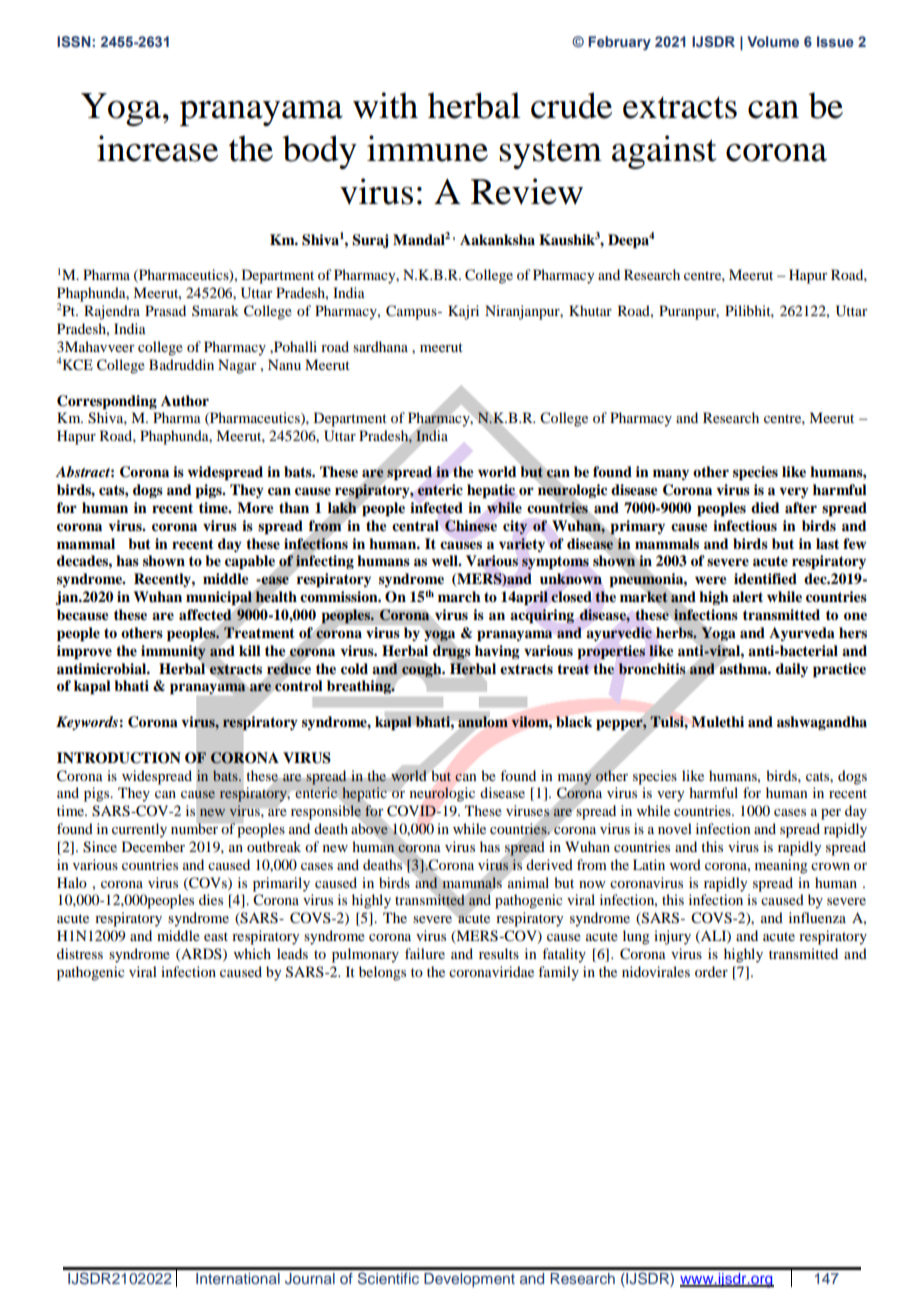 The height and width of the screenshot is (1308, 924). What do you see at coordinates (185, 400) in the screenshot?
I see `Author` at bounding box center [185, 400].
